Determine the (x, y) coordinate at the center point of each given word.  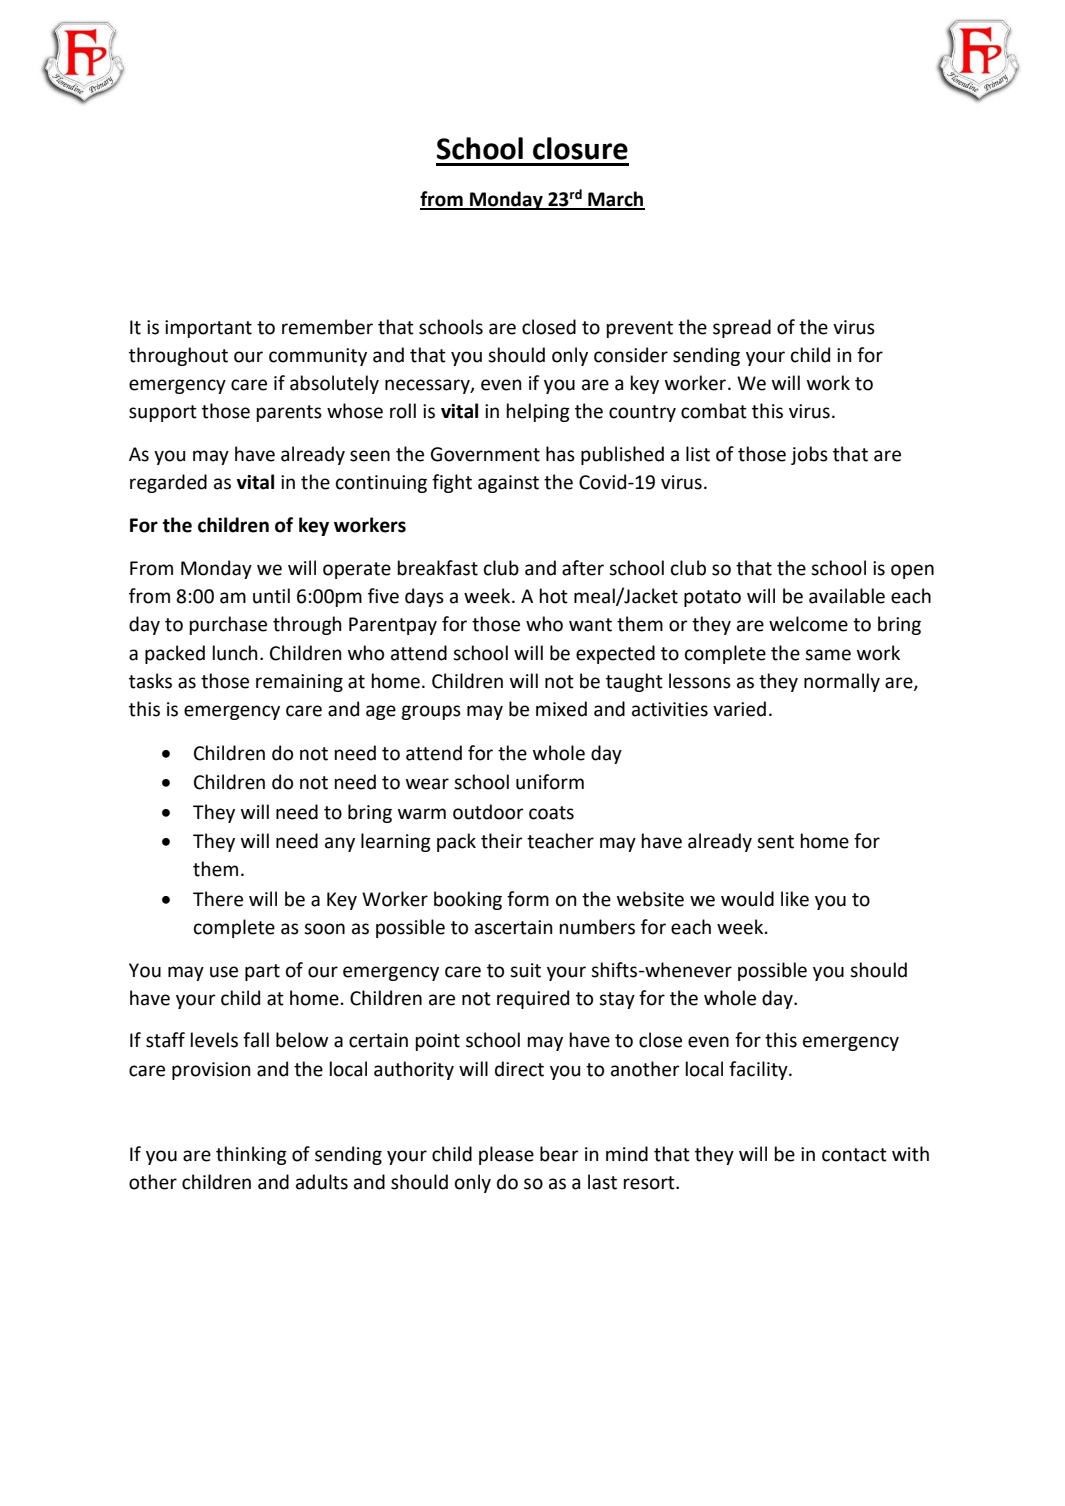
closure (580, 148)
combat (714, 411)
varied (739, 709)
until (271, 596)
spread (742, 328)
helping (538, 412)
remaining (299, 683)
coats (551, 813)
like (795, 899)
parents (289, 413)
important (208, 329)
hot (554, 596)
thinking (251, 1155)
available (847, 596)
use (224, 972)
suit (525, 970)
